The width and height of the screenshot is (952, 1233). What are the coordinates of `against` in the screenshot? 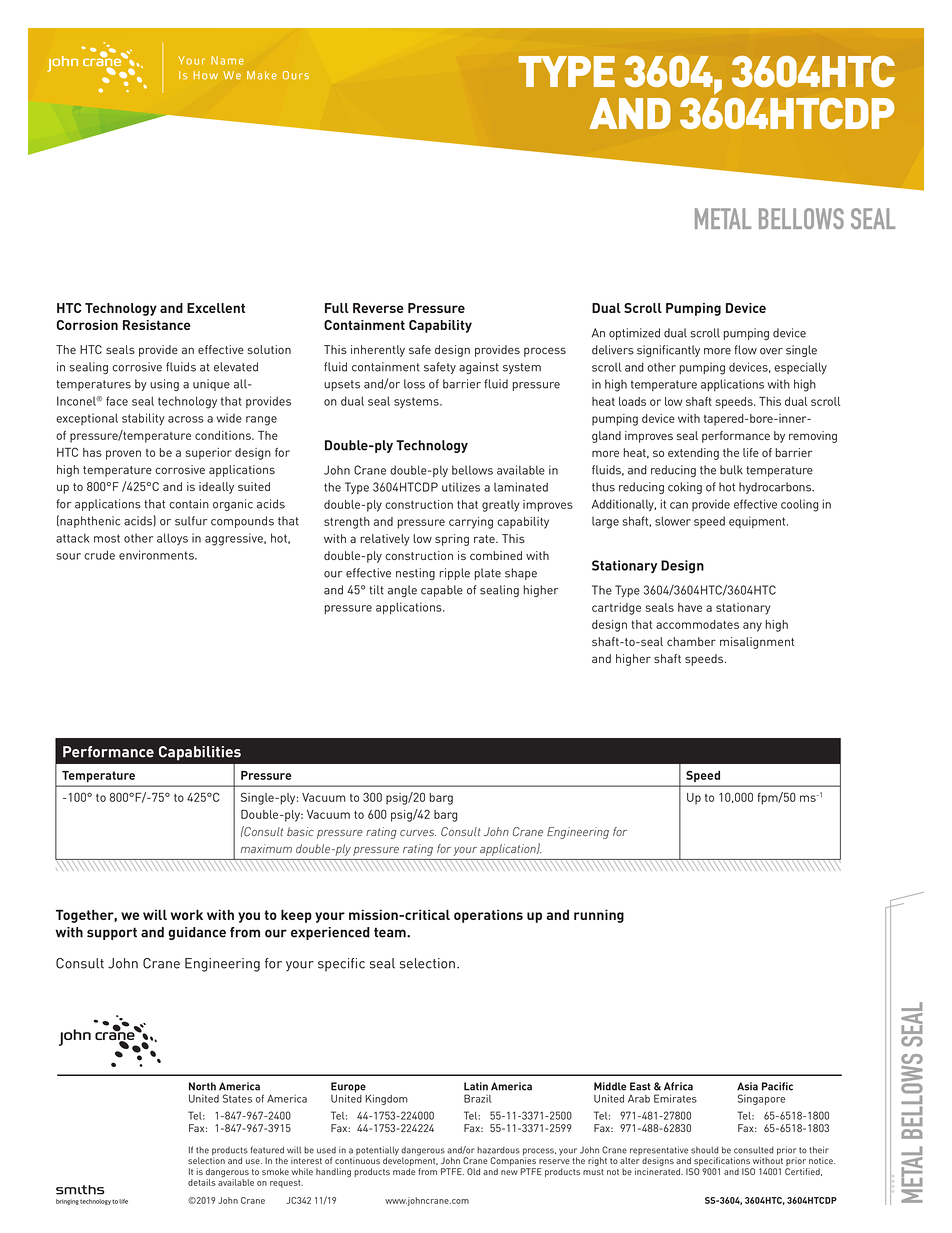 It's located at (479, 368).
